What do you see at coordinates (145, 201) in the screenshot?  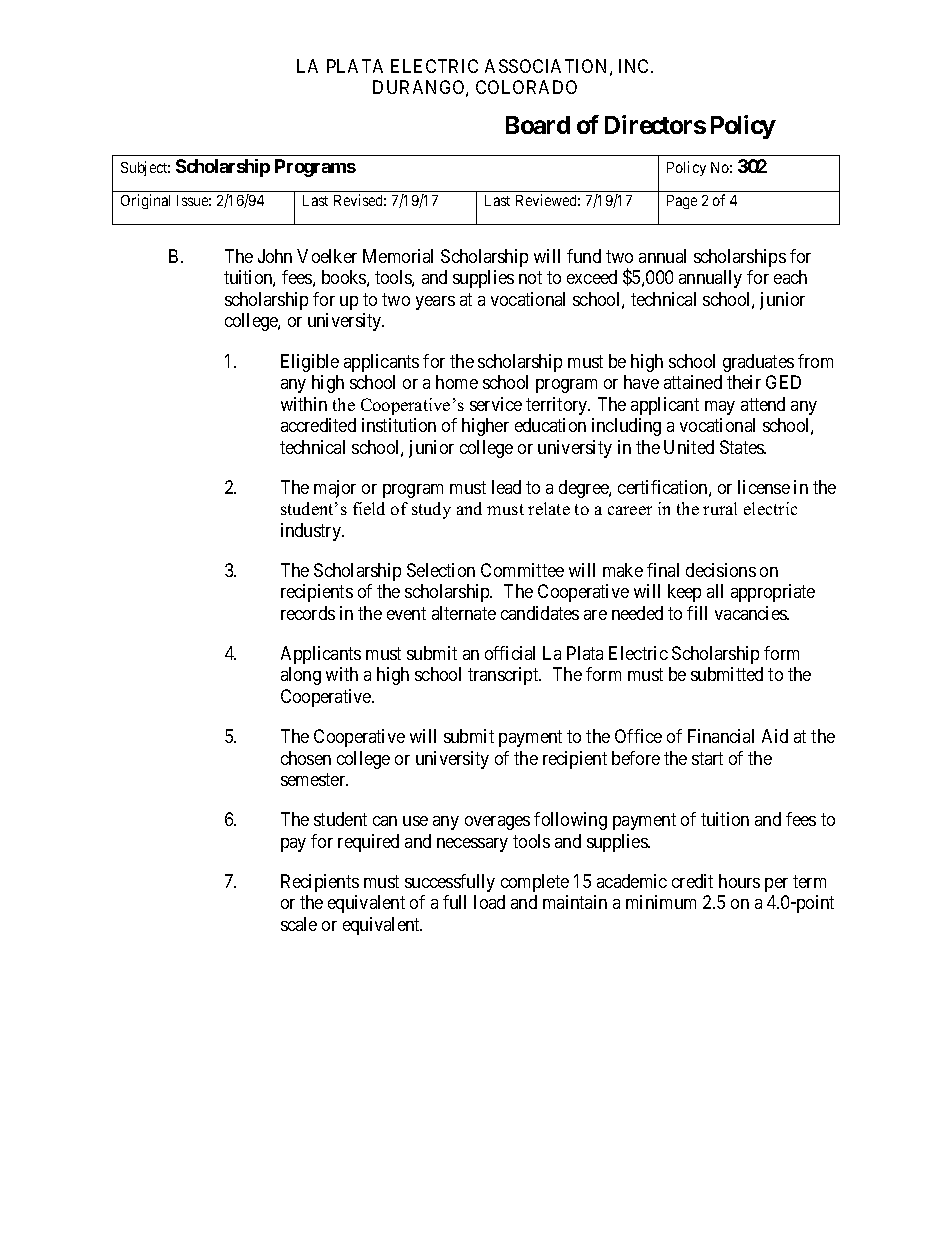 I see `Original` at bounding box center [145, 201].
